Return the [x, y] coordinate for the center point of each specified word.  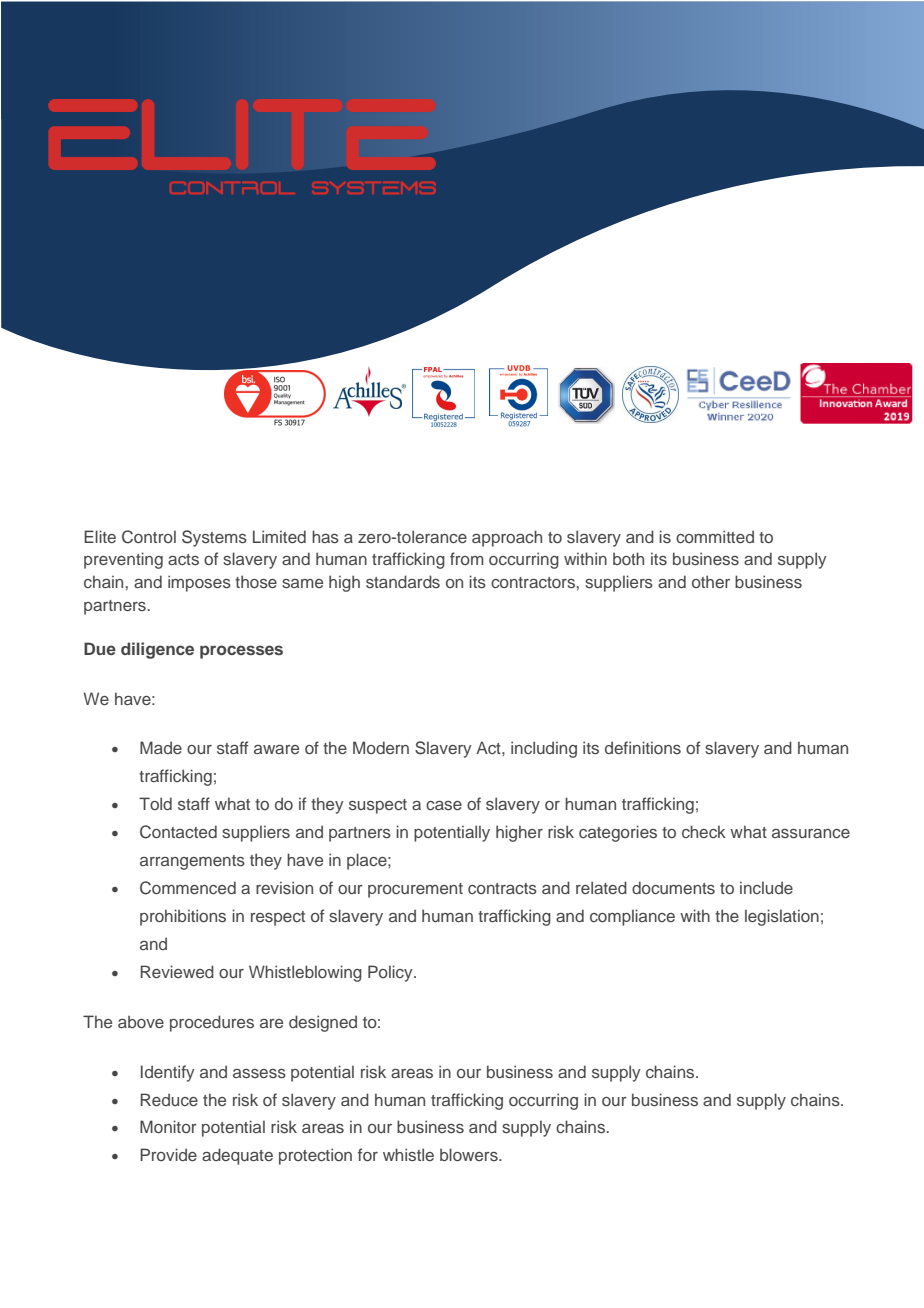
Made [161, 747]
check [704, 831]
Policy [391, 973]
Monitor [168, 1126]
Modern [381, 747]
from [467, 558]
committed [715, 536]
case [444, 805]
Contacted [178, 832]
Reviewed [177, 971]
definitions [643, 747]
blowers [470, 1154]
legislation [782, 917]
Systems [214, 538]
